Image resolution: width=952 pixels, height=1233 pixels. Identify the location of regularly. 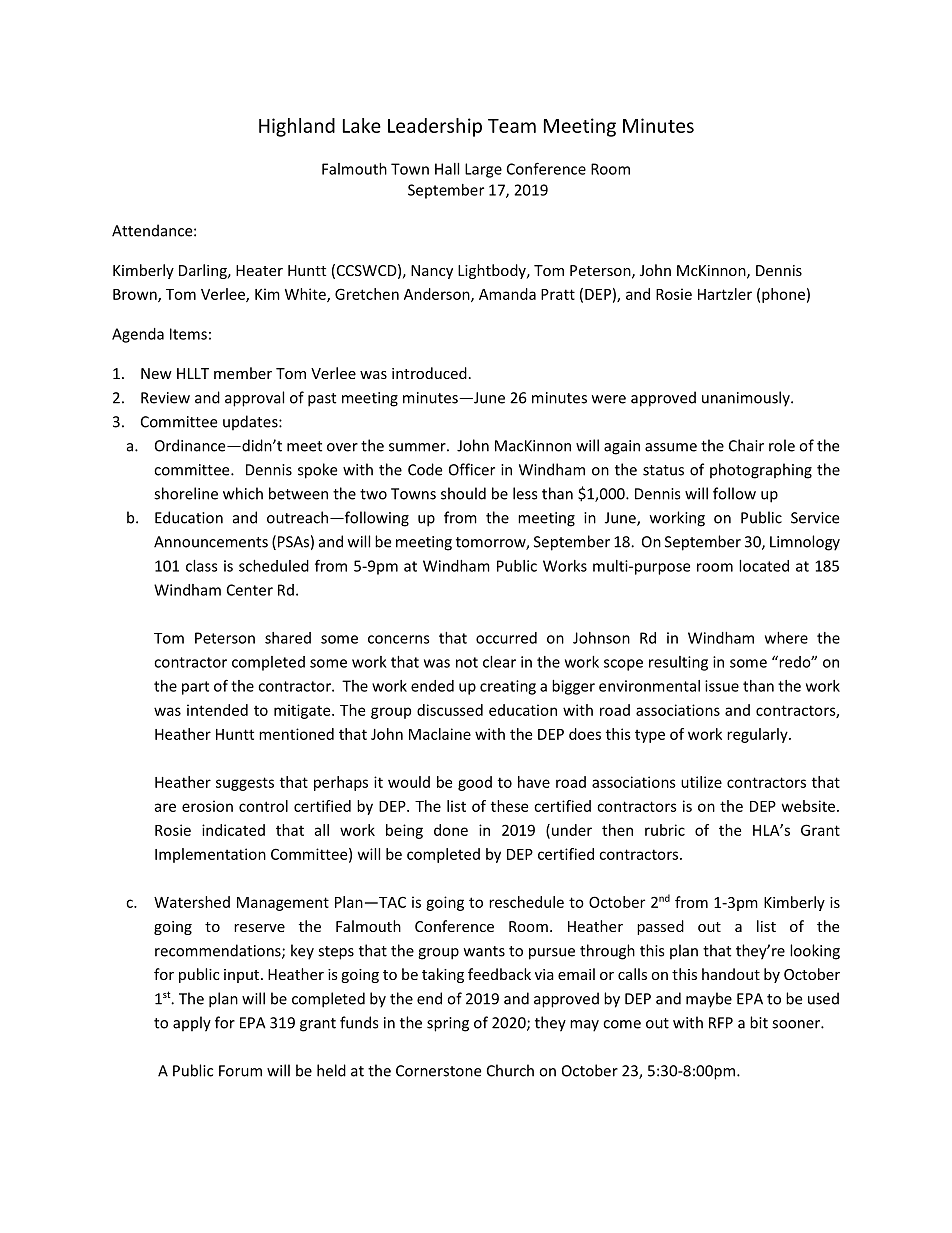
(758, 735).
